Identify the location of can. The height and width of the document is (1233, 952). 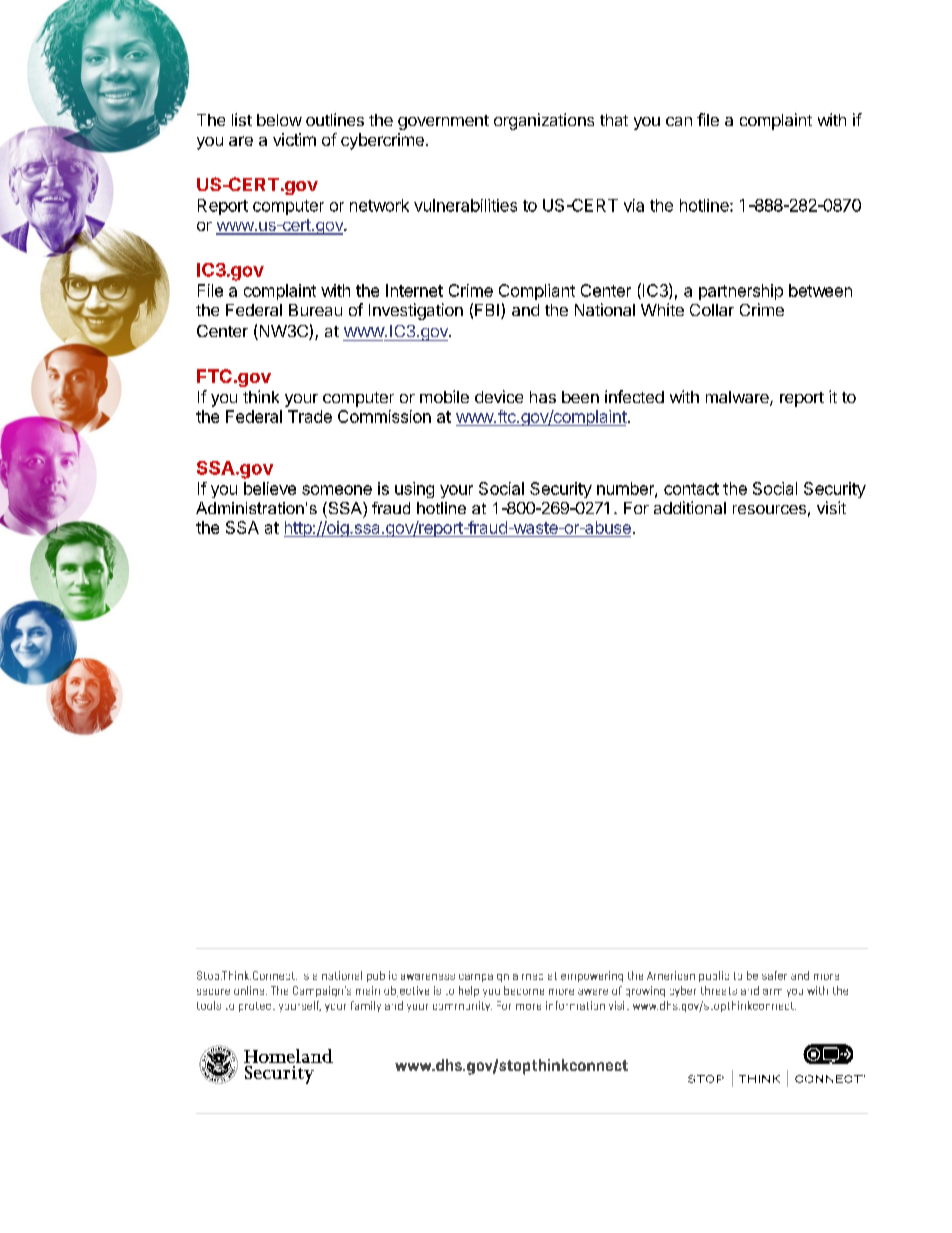
(679, 121).
